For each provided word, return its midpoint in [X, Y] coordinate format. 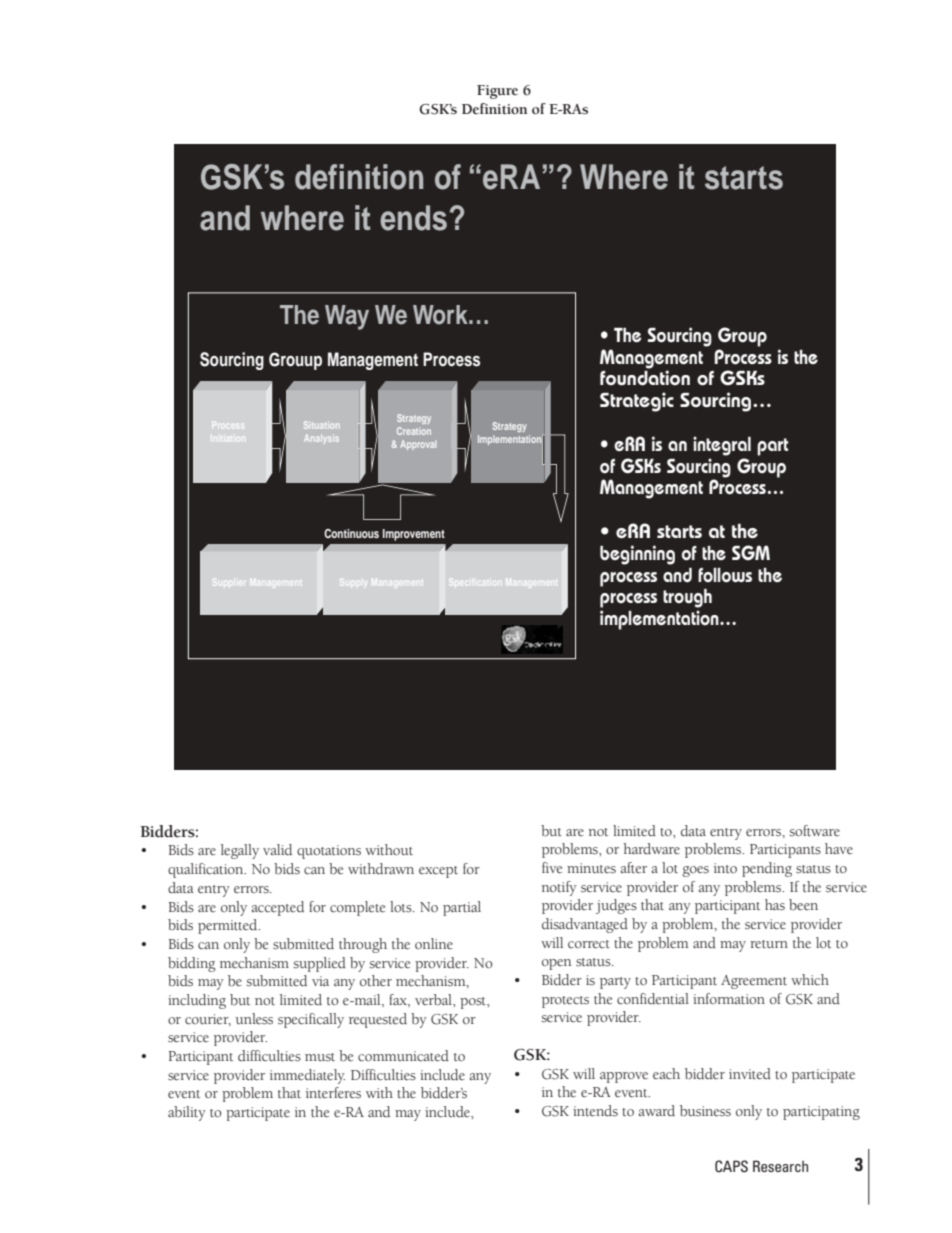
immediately [307, 1076]
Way [347, 317]
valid [277, 849]
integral [722, 446]
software [814, 831]
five [552, 868]
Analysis [321, 439]
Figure [497, 92]
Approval [418, 445]
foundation [645, 378]
